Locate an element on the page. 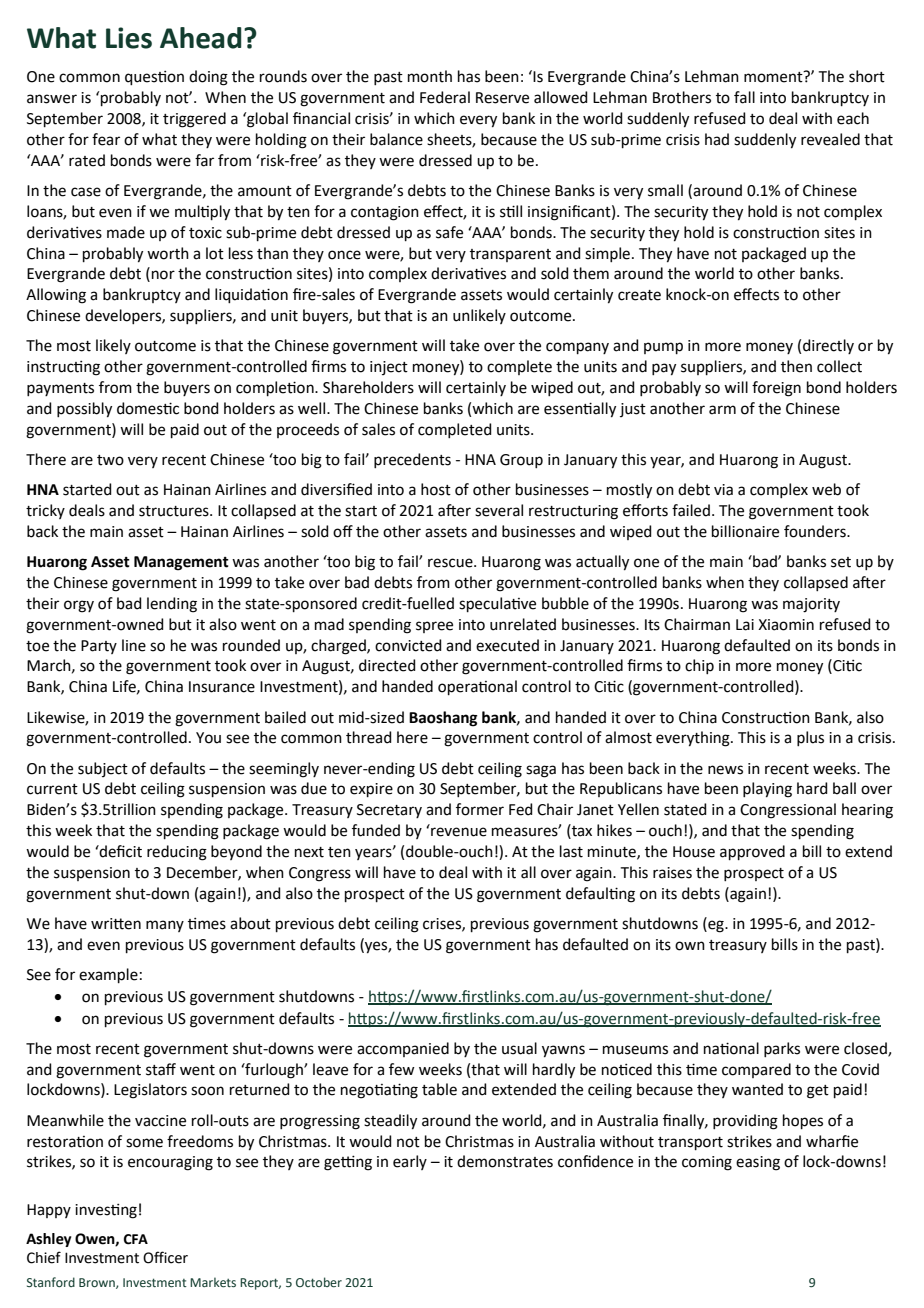 The width and height of the document is (924, 1308). easing is located at coordinates (758, 1163).
